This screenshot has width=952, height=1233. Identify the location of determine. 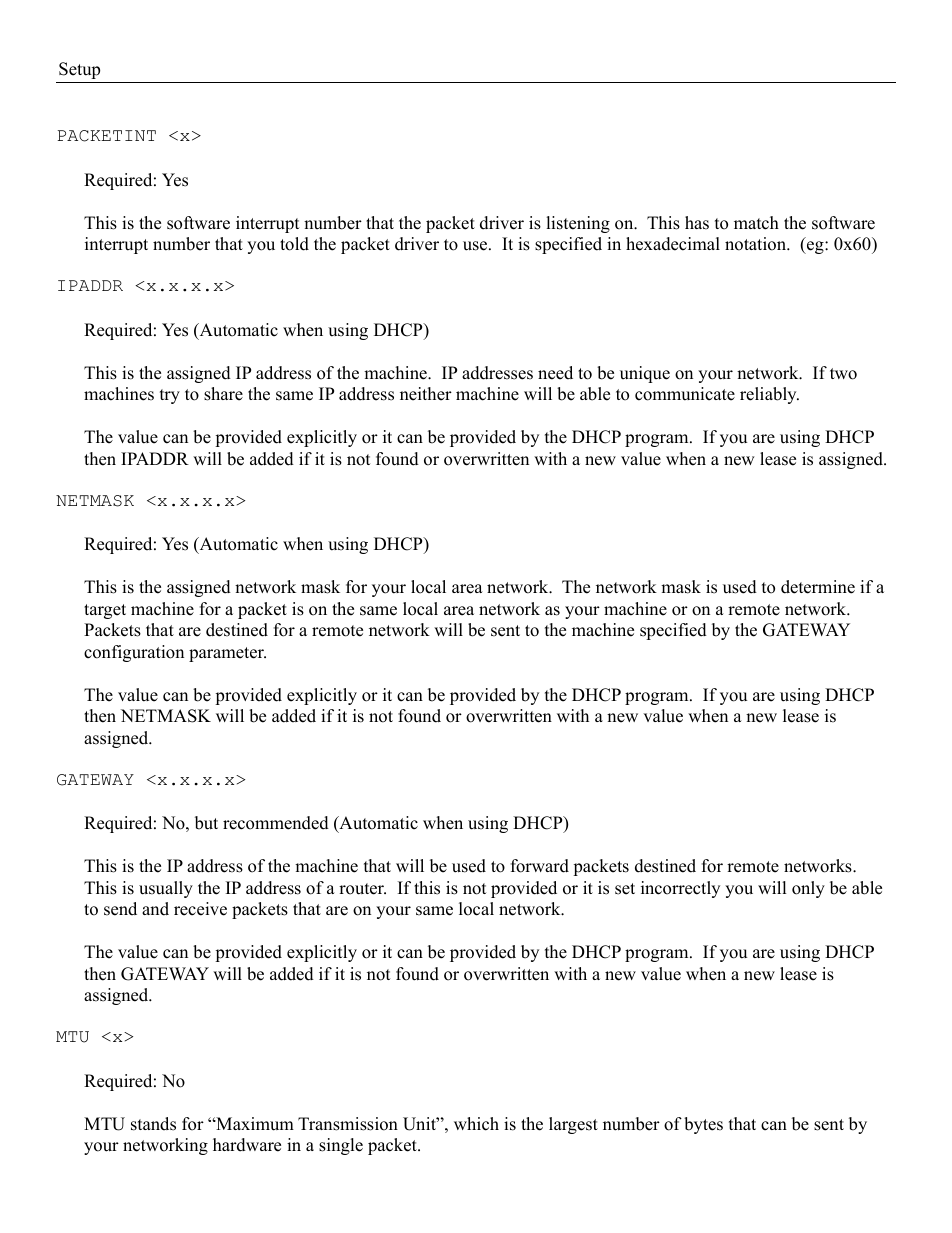
(818, 587).
